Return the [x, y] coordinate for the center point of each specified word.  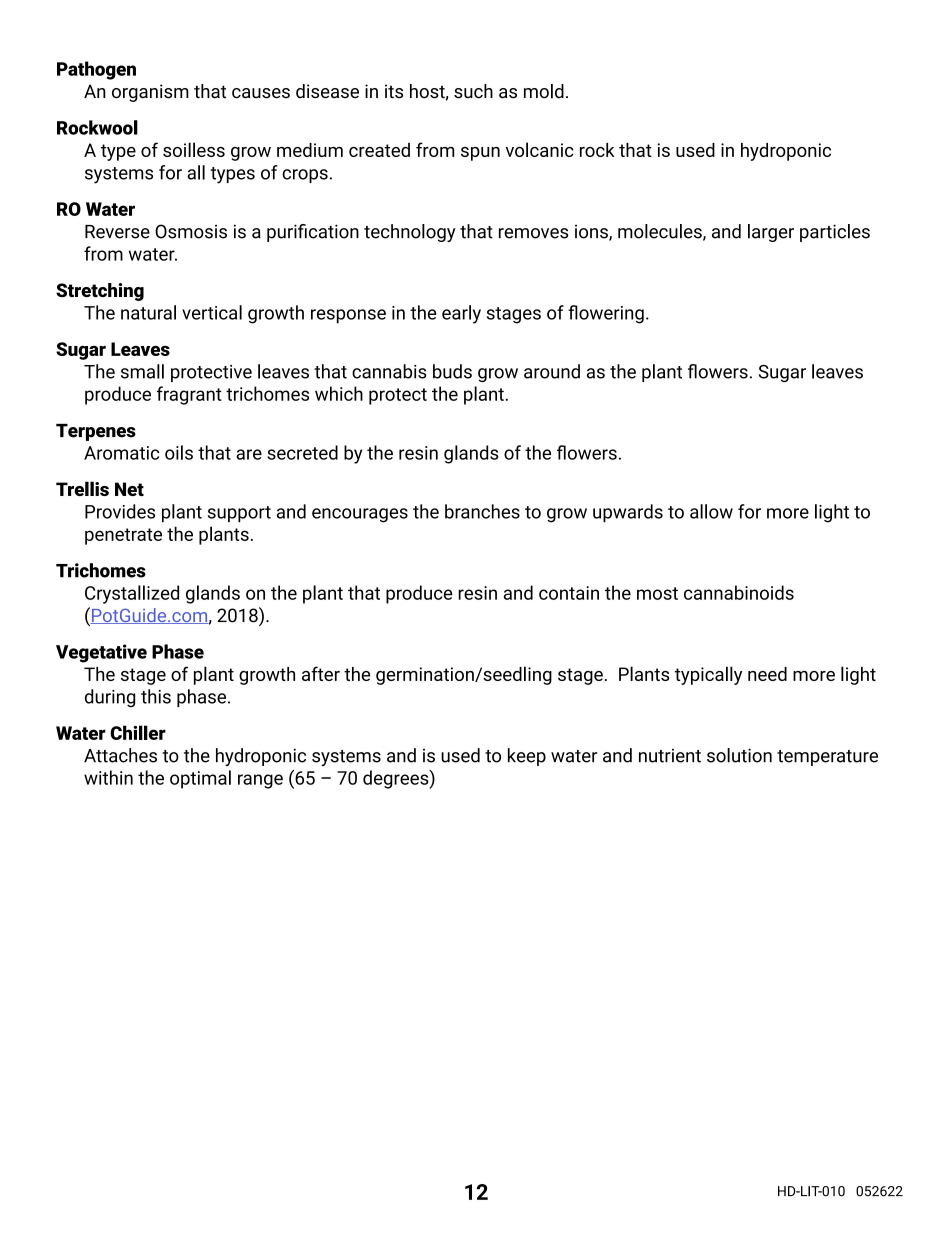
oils [179, 452]
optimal [200, 779]
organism [150, 93]
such [473, 91]
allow [711, 511]
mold [544, 91]
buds [452, 371]
